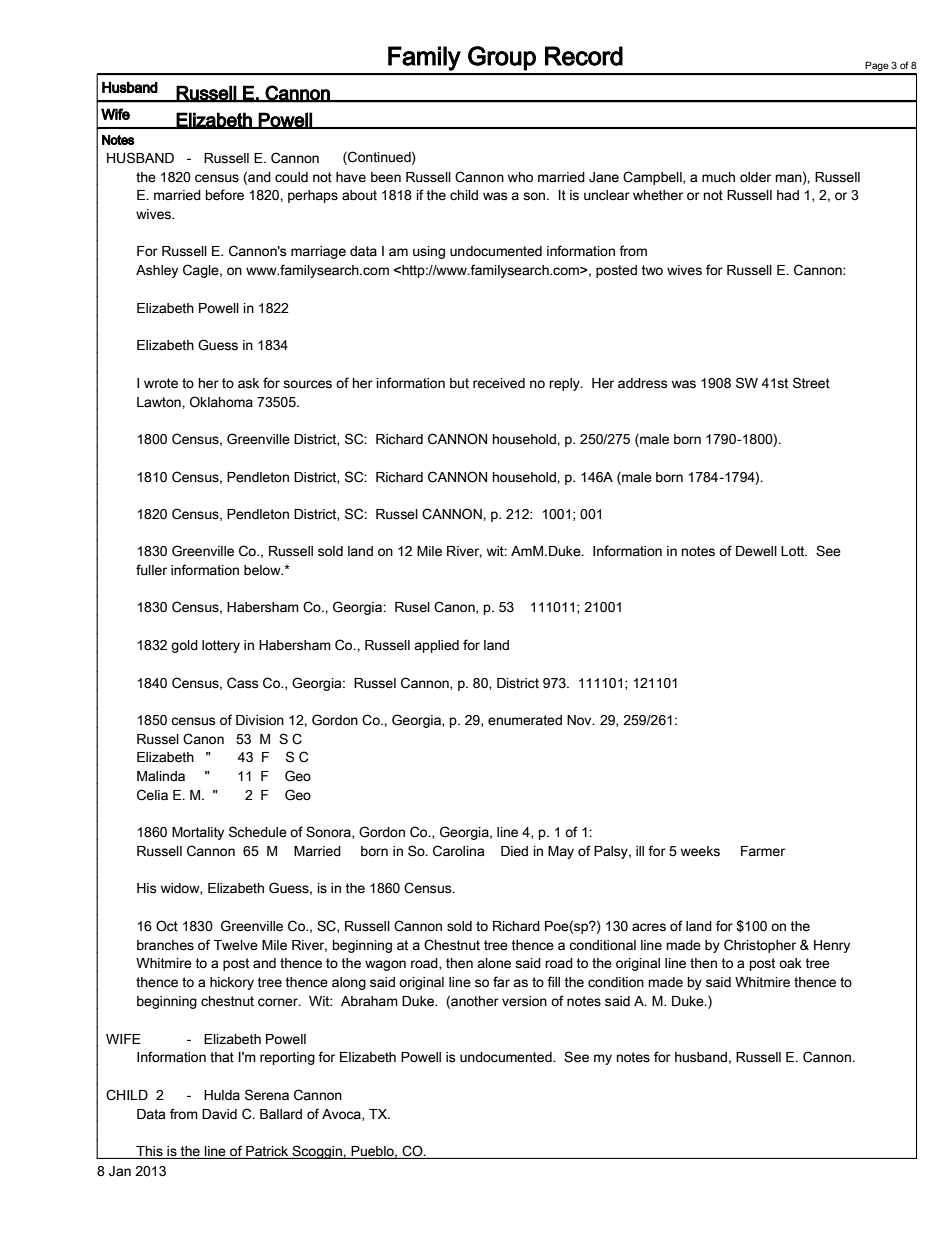  I want to click on applied, so click(436, 646).
